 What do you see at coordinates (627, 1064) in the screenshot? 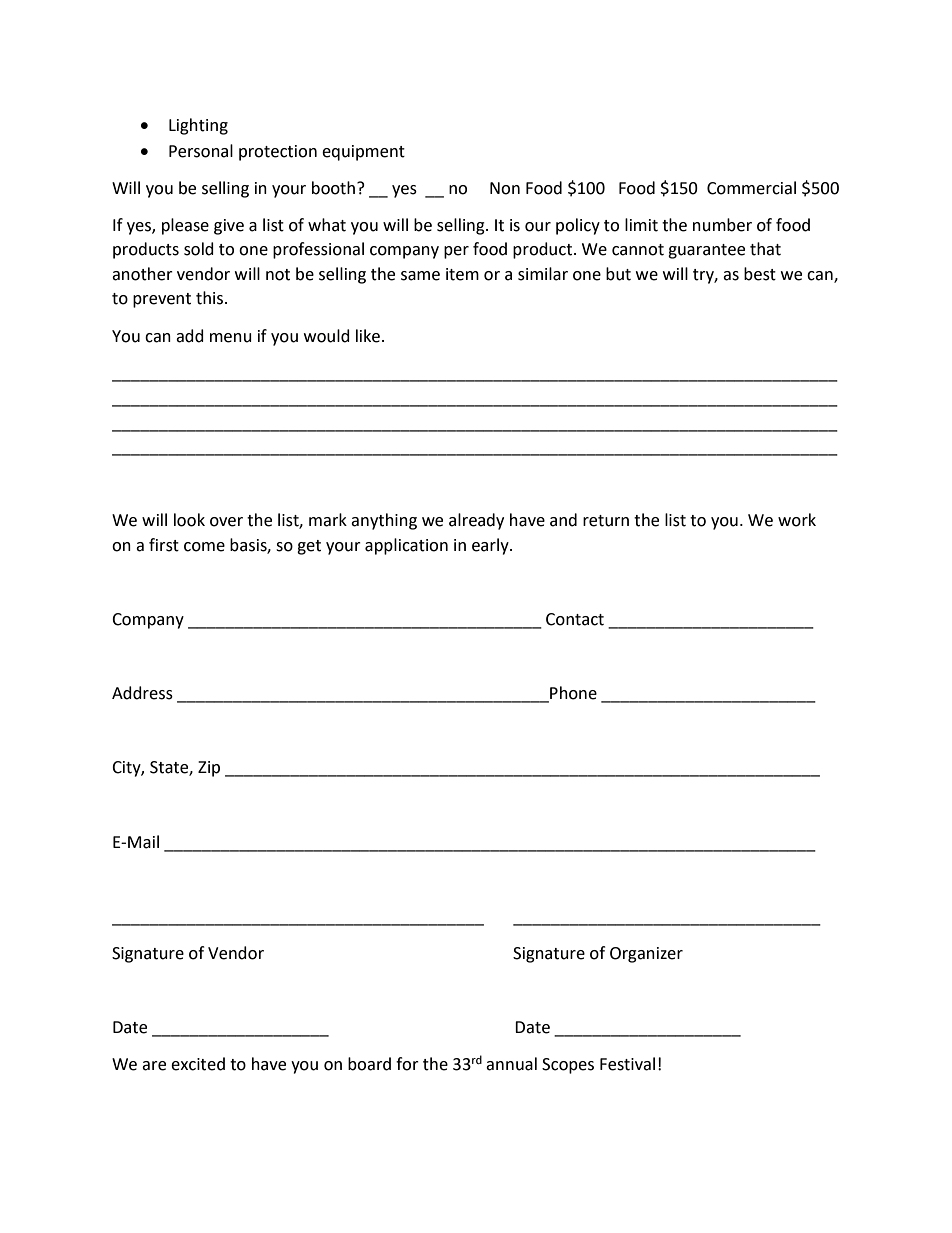
I see `Festival` at bounding box center [627, 1064].
